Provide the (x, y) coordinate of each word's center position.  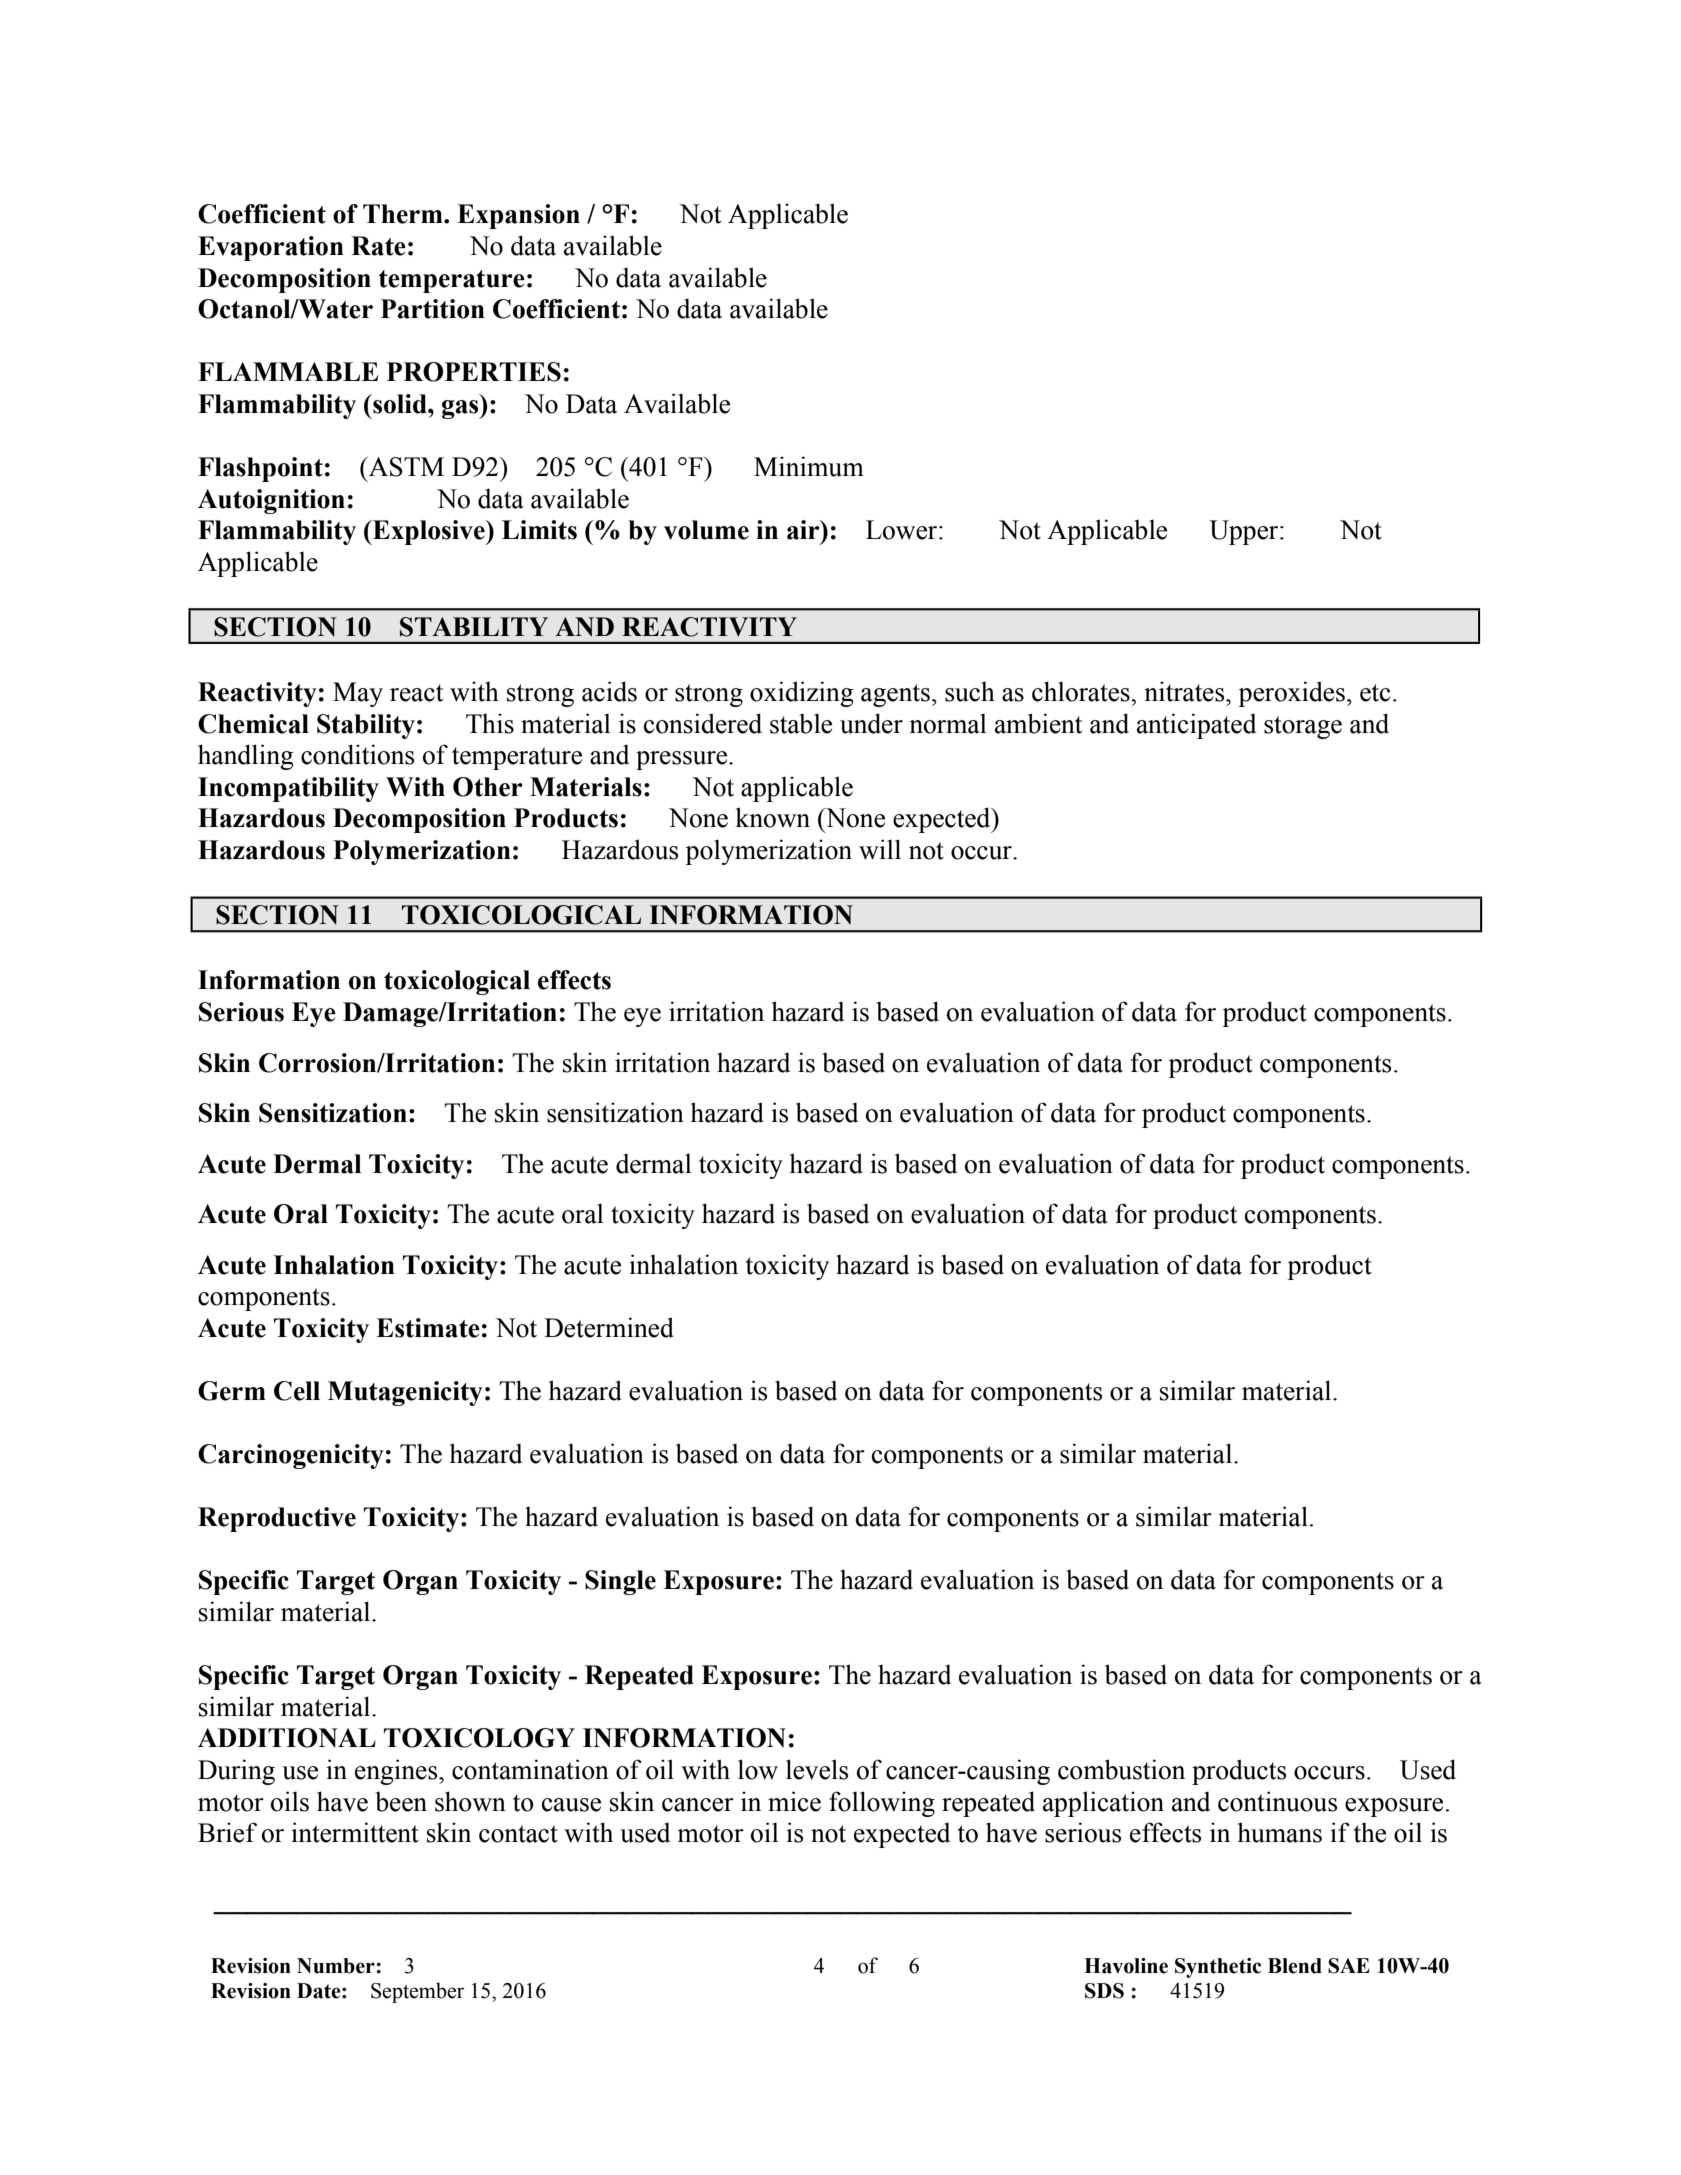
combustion (1121, 1769)
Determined (609, 1327)
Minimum (809, 466)
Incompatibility (288, 789)
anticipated (1196, 726)
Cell (297, 1391)
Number (337, 1966)
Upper (1245, 532)
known (772, 817)
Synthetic (1218, 1968)
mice (794, 1801)
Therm (404, 214)
